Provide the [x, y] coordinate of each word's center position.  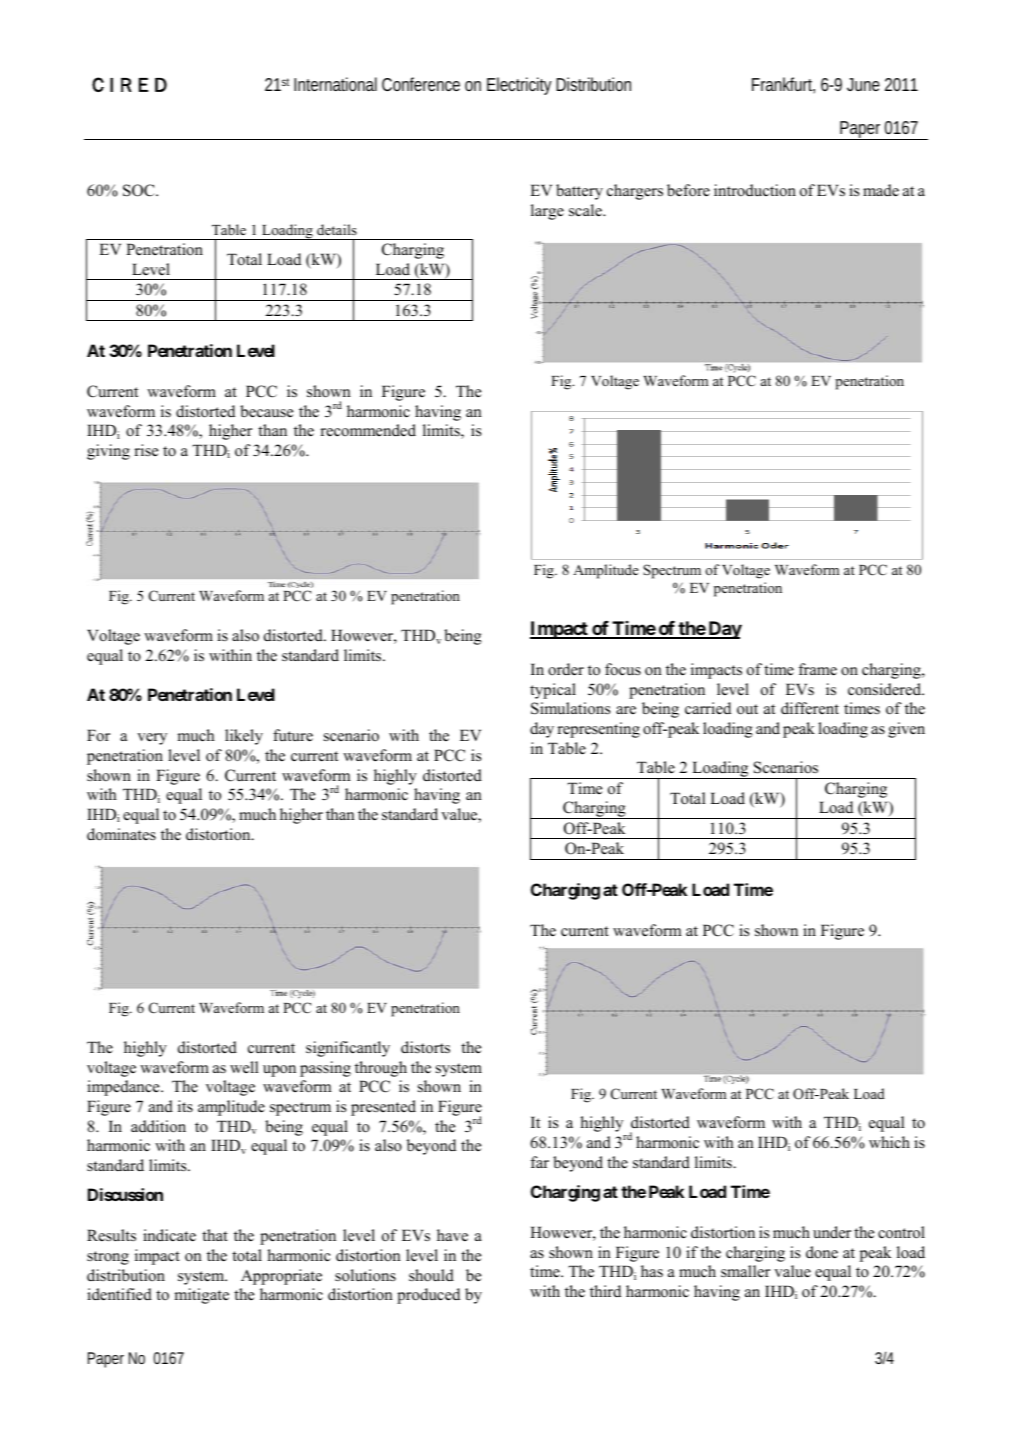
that [215, 1235]
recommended [368, 430]
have [452, 1235]
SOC [140, 190]
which [889, 1142]
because [266, 411]
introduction [755, 190]
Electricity [519, 86]
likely [244, 737]
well [244, 1067]
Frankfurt [783, 85]
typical [553, 691]
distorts [425, 1047]
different [810, 708]
